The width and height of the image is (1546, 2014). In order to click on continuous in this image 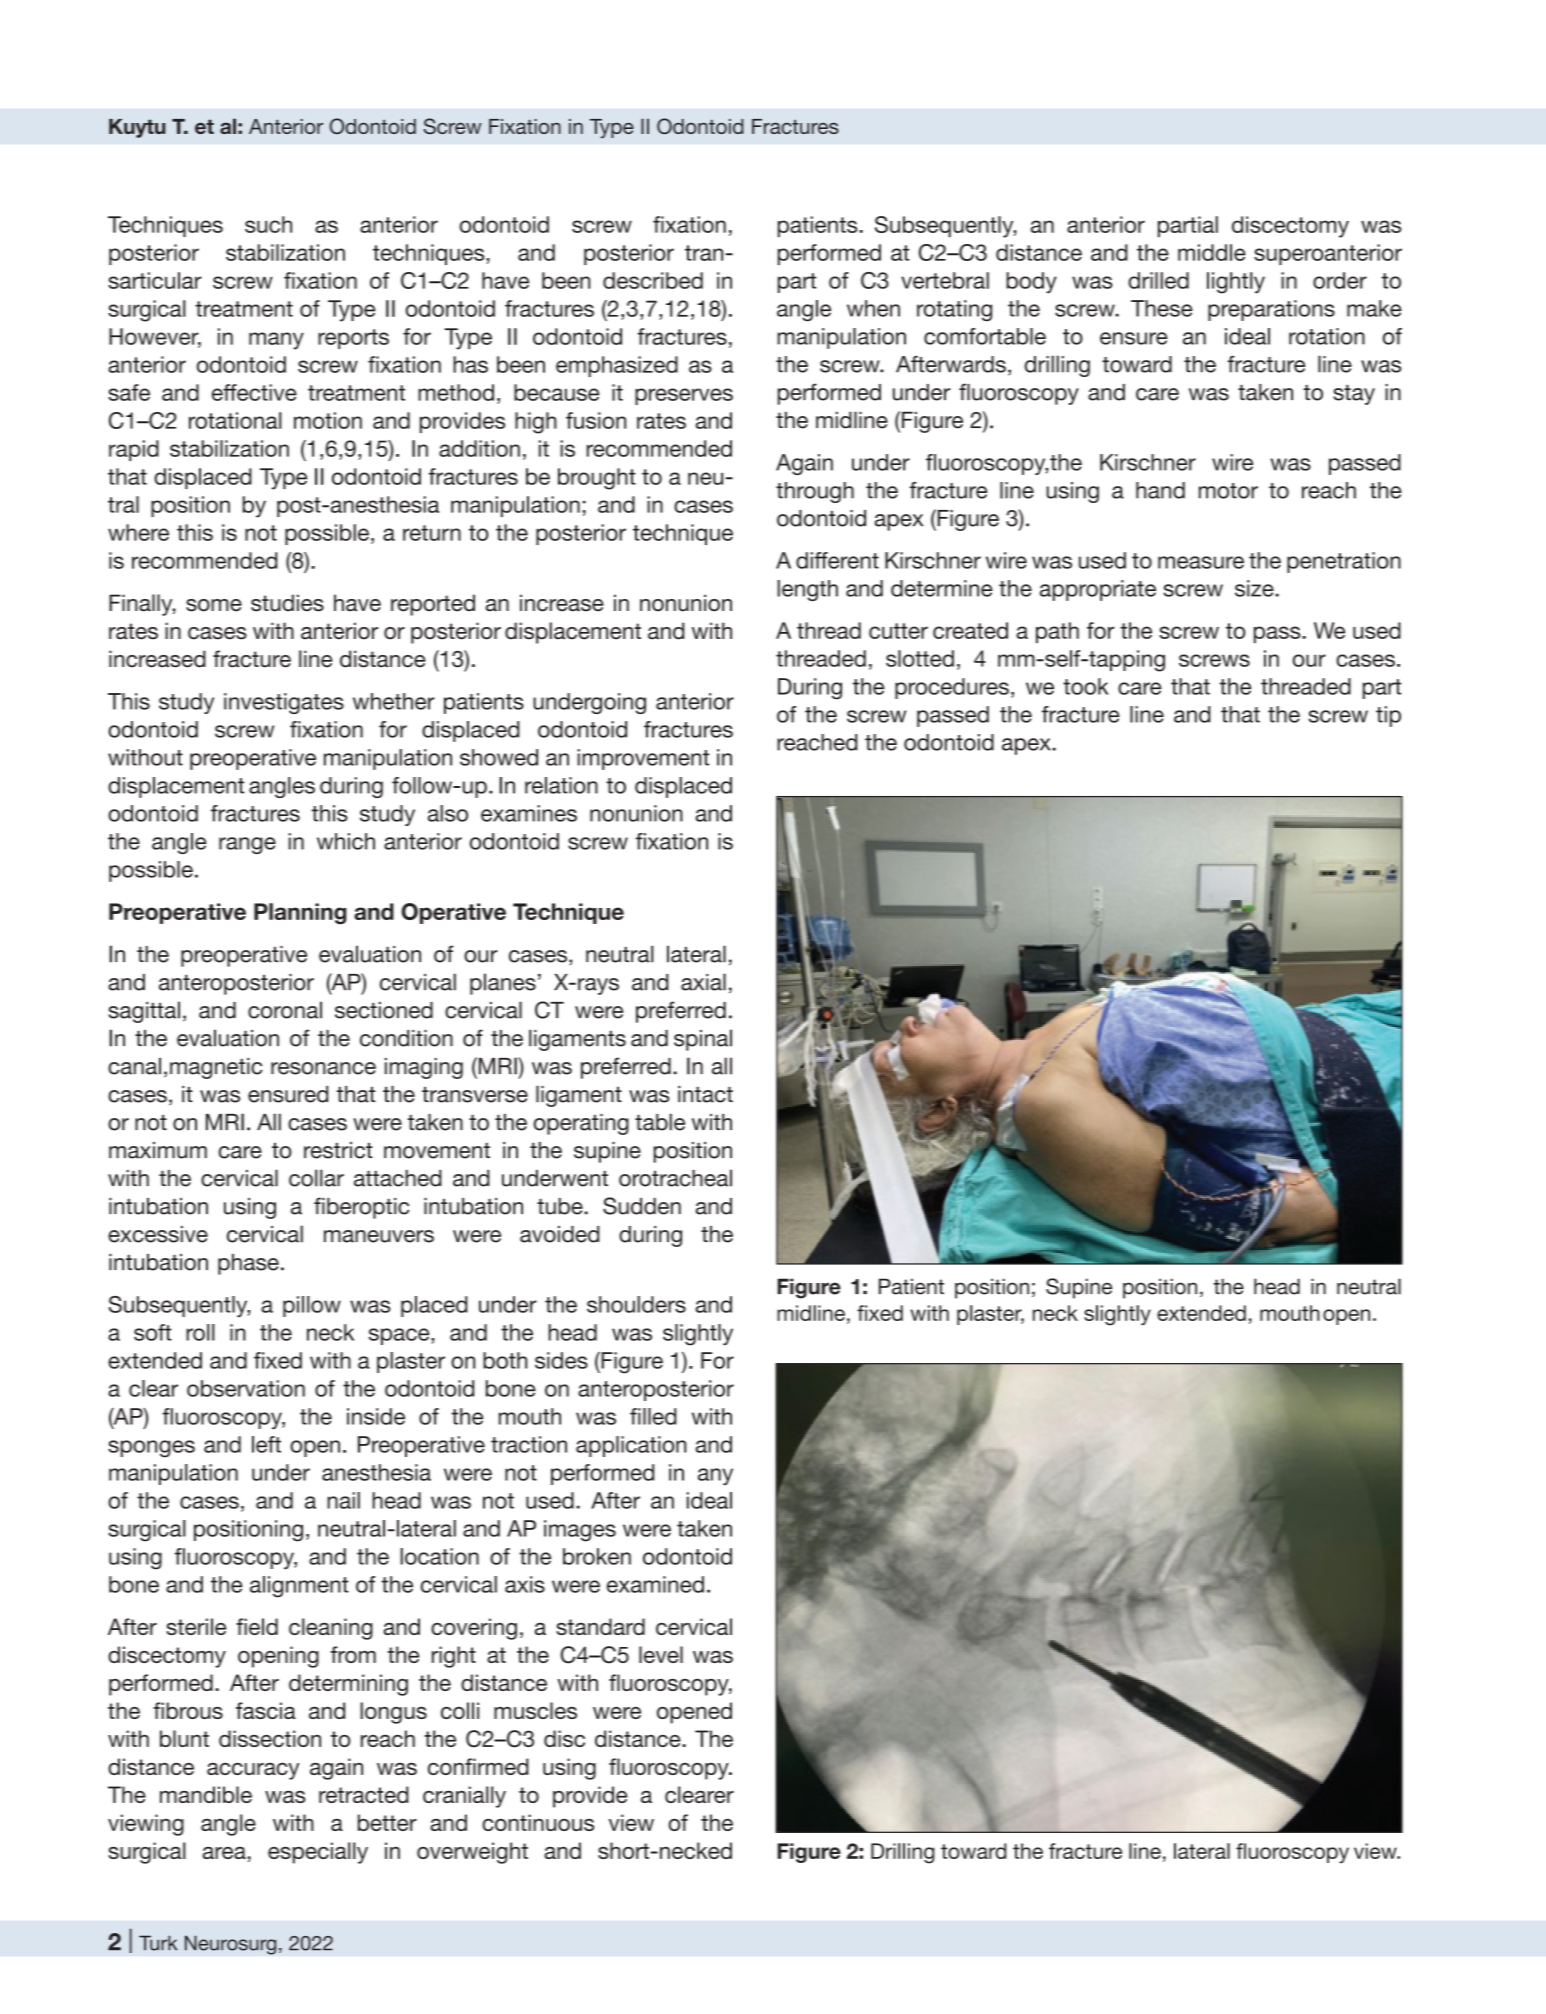, I will do `click(538, 1822)`.
